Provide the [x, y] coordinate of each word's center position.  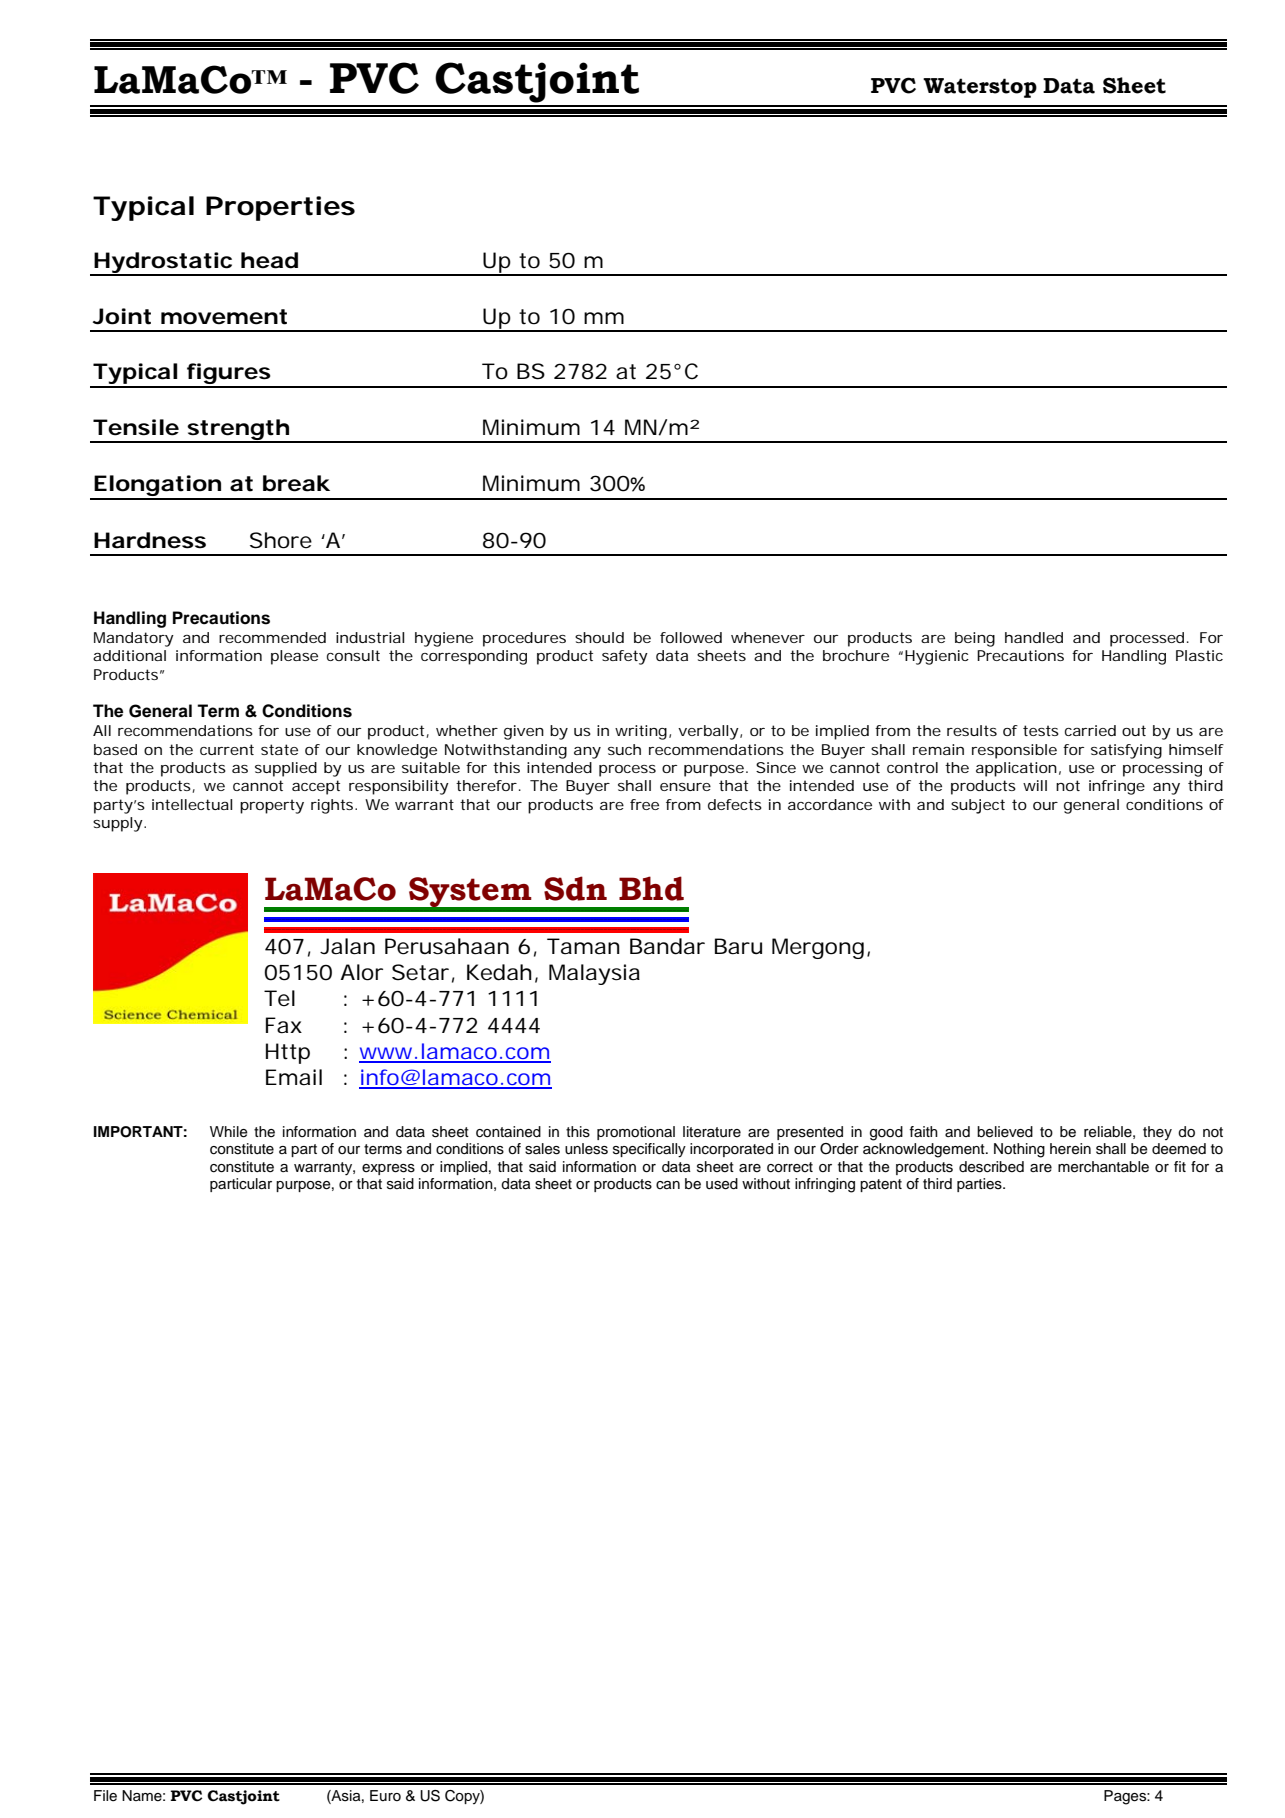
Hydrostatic [163, 264]
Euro [385, 1795]
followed [691, 637]
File [105, 1796]
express [388, 1169]
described [991, 1167]
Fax [284, 1025]
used [722, 1184]
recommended [272, 637]
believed [1005, 1132]
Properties [280, 208]
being [975, 639]
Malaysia [594, 974]
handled [1034, 637]
